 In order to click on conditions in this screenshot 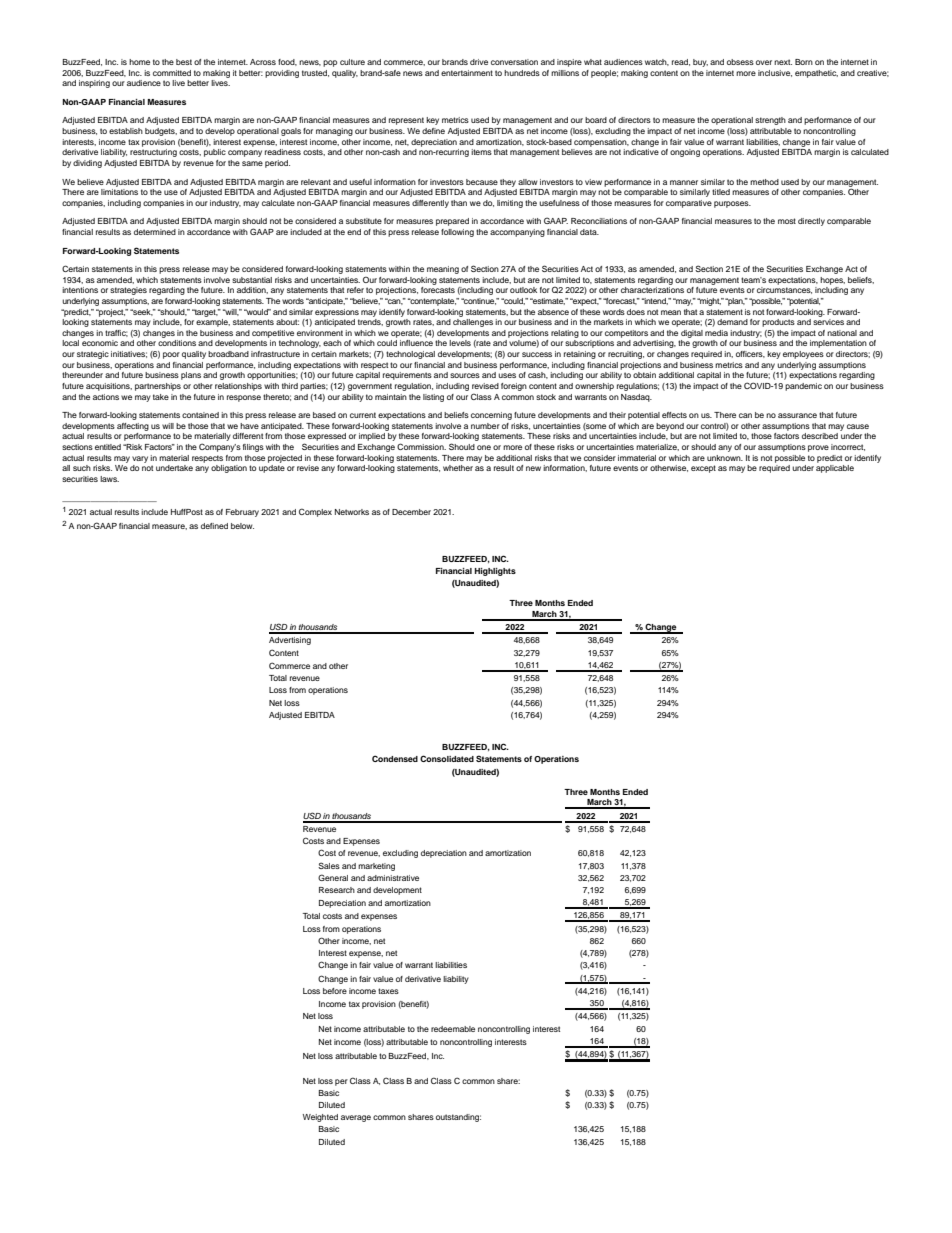, I will do `click(177, 343)`.
